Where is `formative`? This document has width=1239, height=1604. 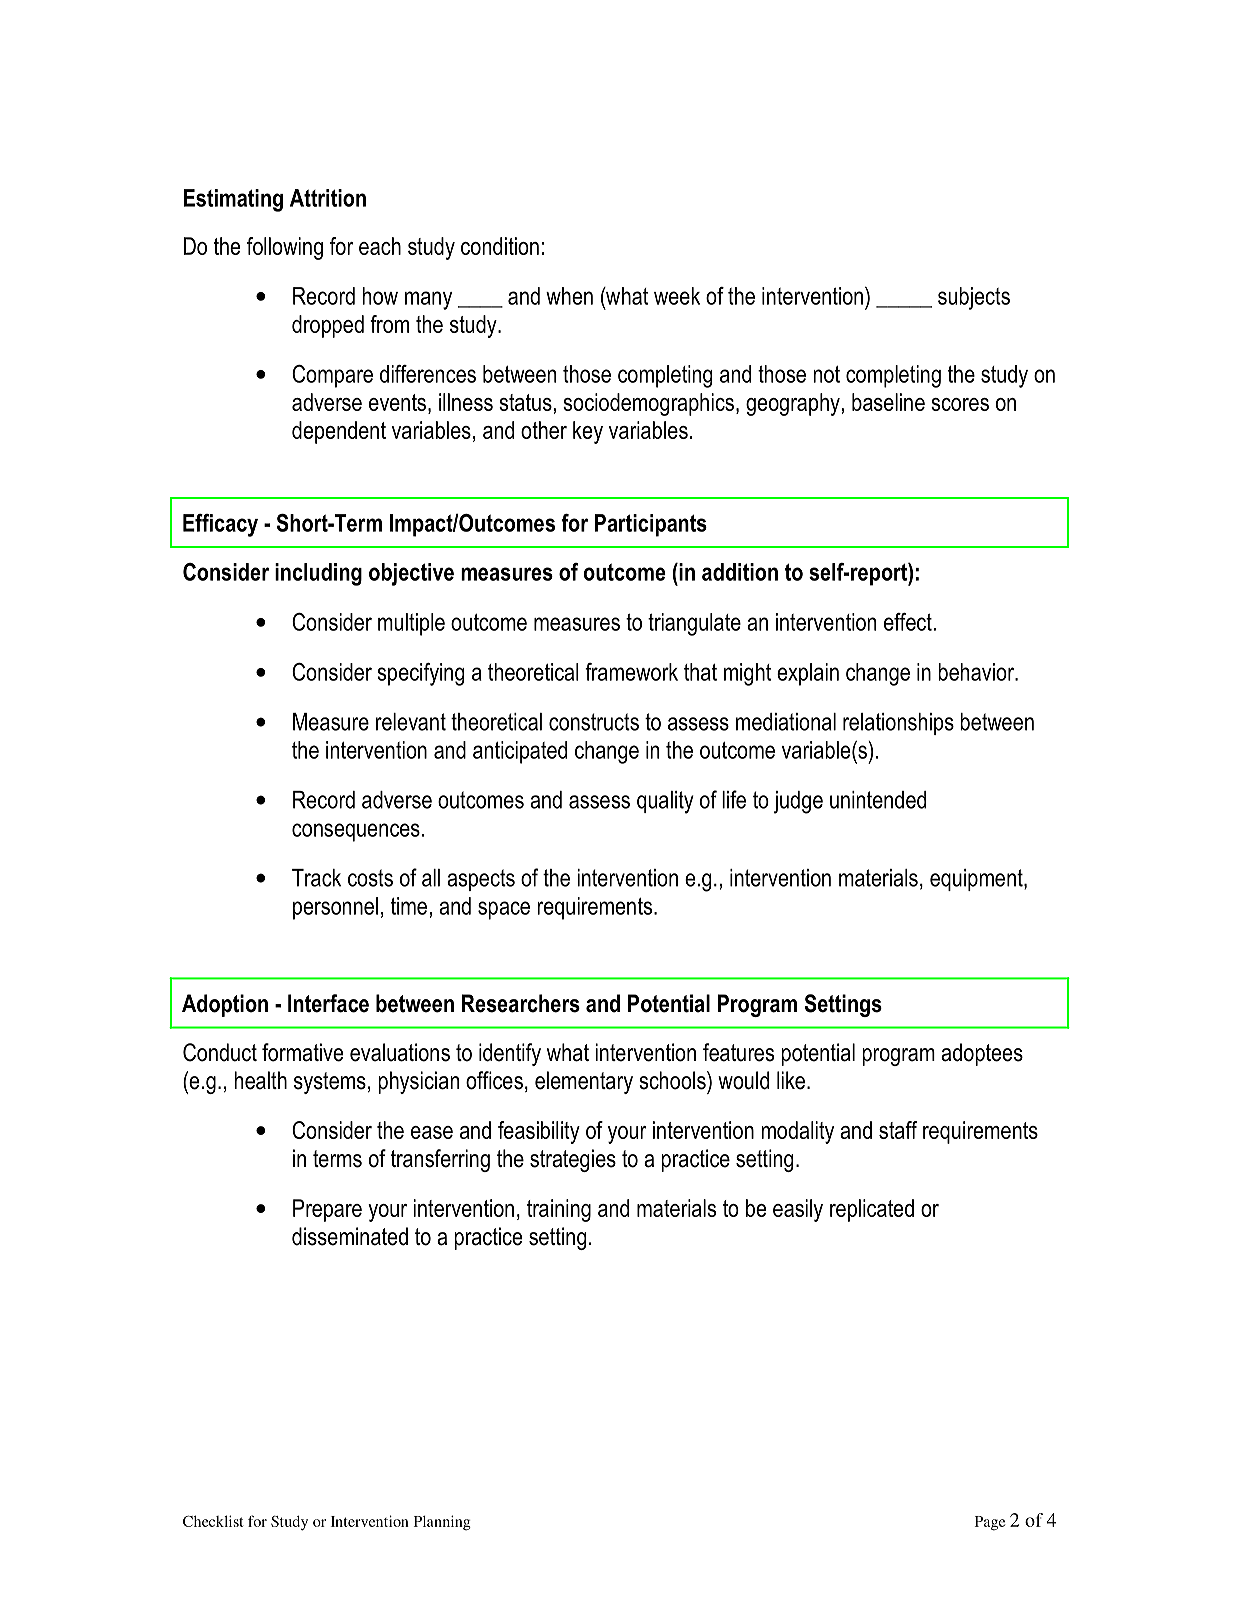 formative is located at coordinates (302, 1052).
